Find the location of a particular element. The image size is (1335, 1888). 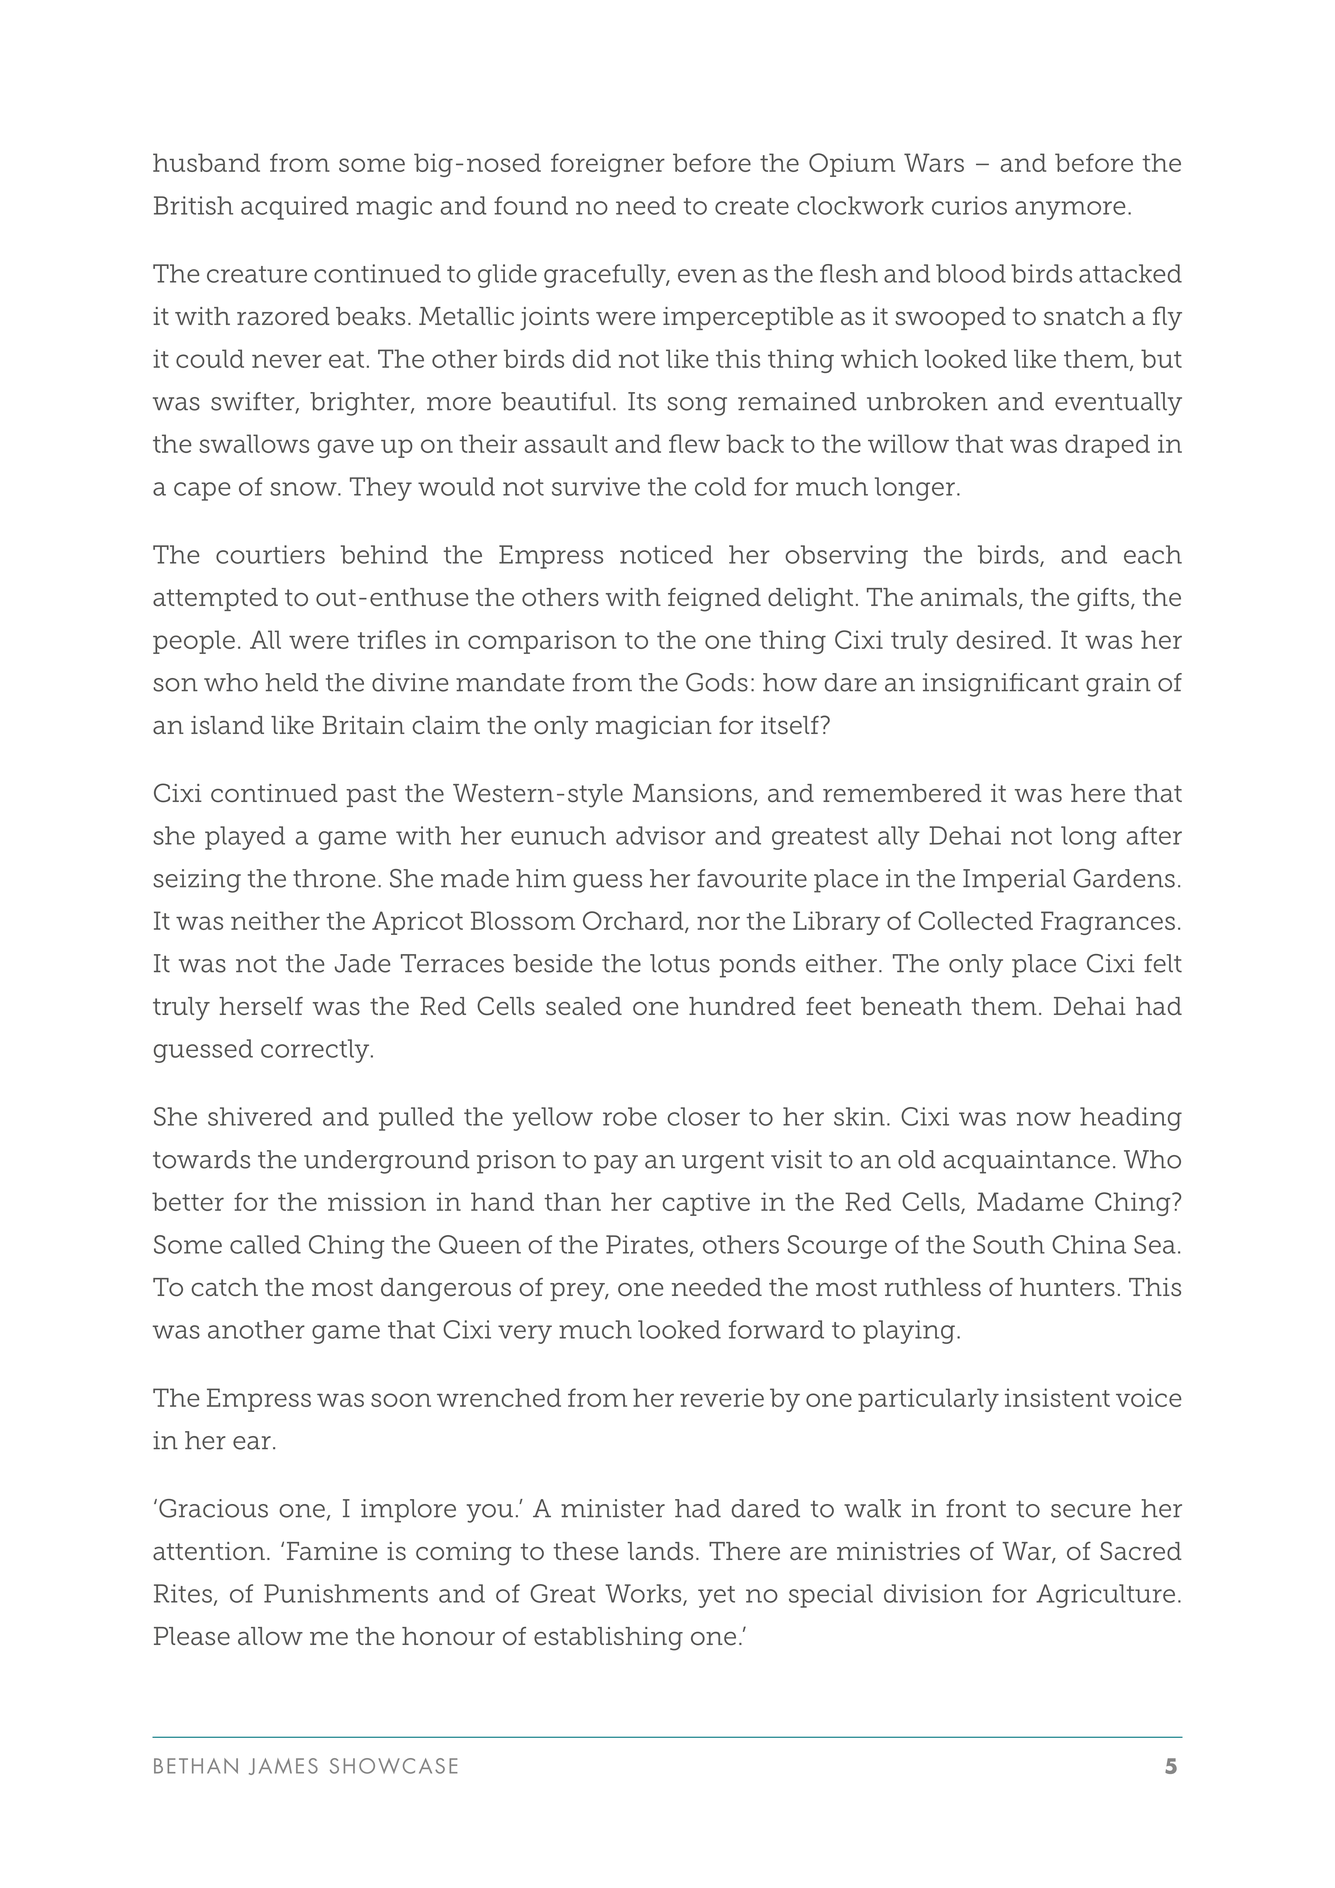

Punishments is located at coordinates (346, 1593).
